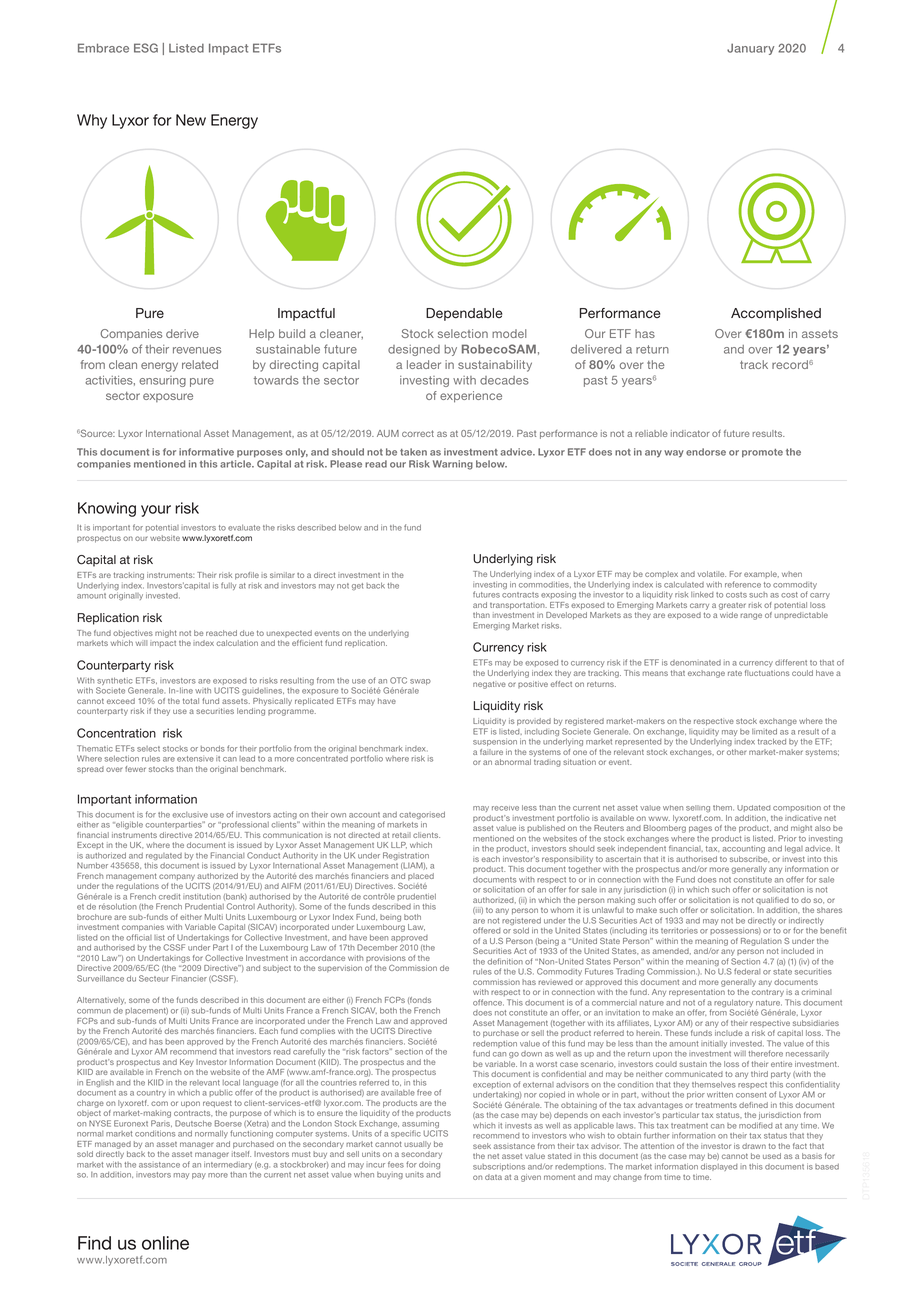 The height and width of the screenshot is (1308, 924). I want to click on derive, so click(182, 333).
